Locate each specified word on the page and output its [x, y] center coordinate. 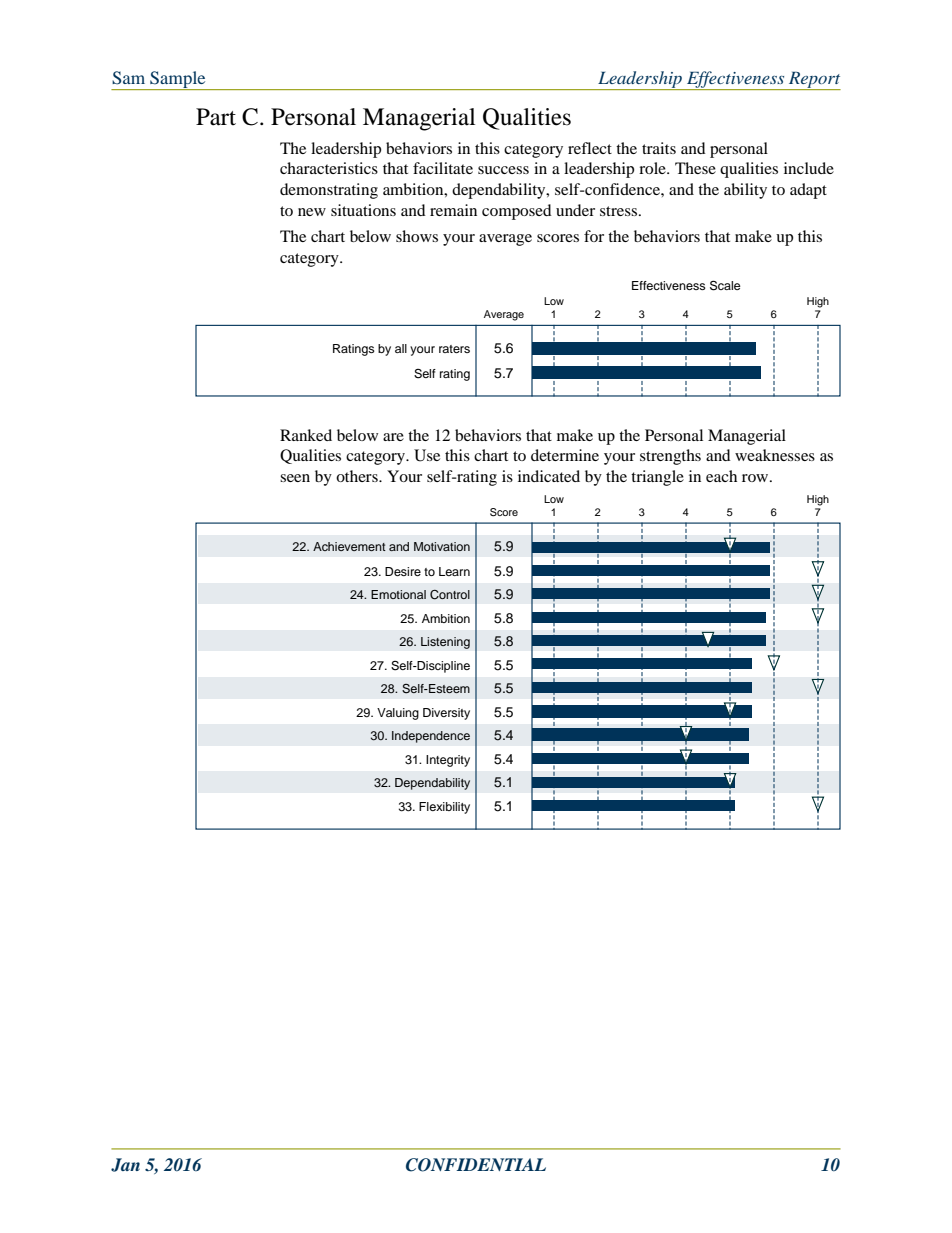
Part [216, 117]
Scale [725, 285]
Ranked [306, 435]
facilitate [443, 168]
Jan [125, 1165]
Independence [431, 737]
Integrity [448, 761]
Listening [445, 643]
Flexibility [444, 808]
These [695, 168]
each [721, 476]
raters [454, 349]
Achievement [349, 546]
